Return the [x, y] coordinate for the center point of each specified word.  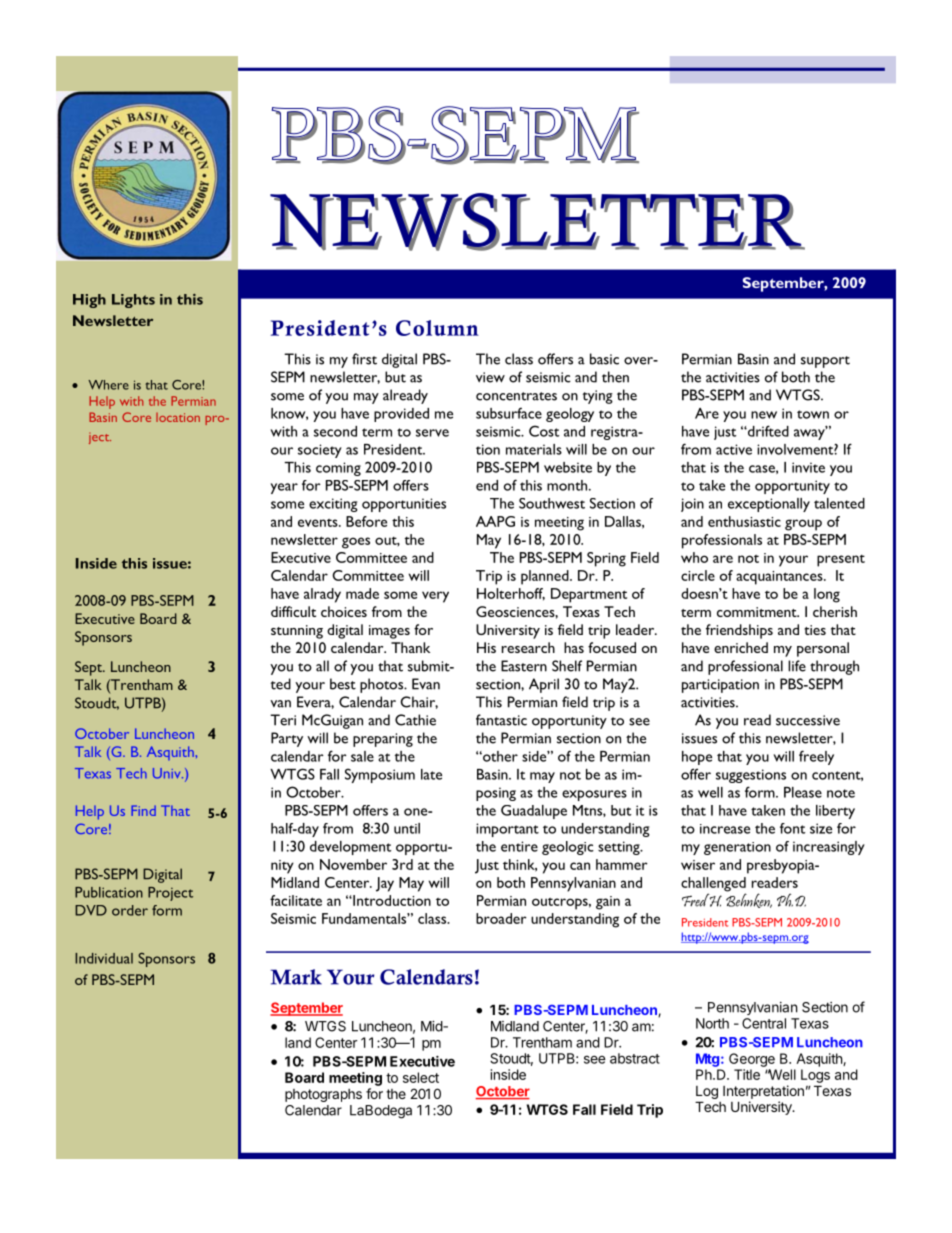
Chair [419, 702]
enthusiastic [744, 521]
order [130, 910]
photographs [323, 1095]
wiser [698, 865]
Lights [133, 301]
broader [501, 918]
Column [437, 328]
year [284, 488]
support [825, 362]
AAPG [495, 521]
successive [808, 720]
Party [287, 739]
